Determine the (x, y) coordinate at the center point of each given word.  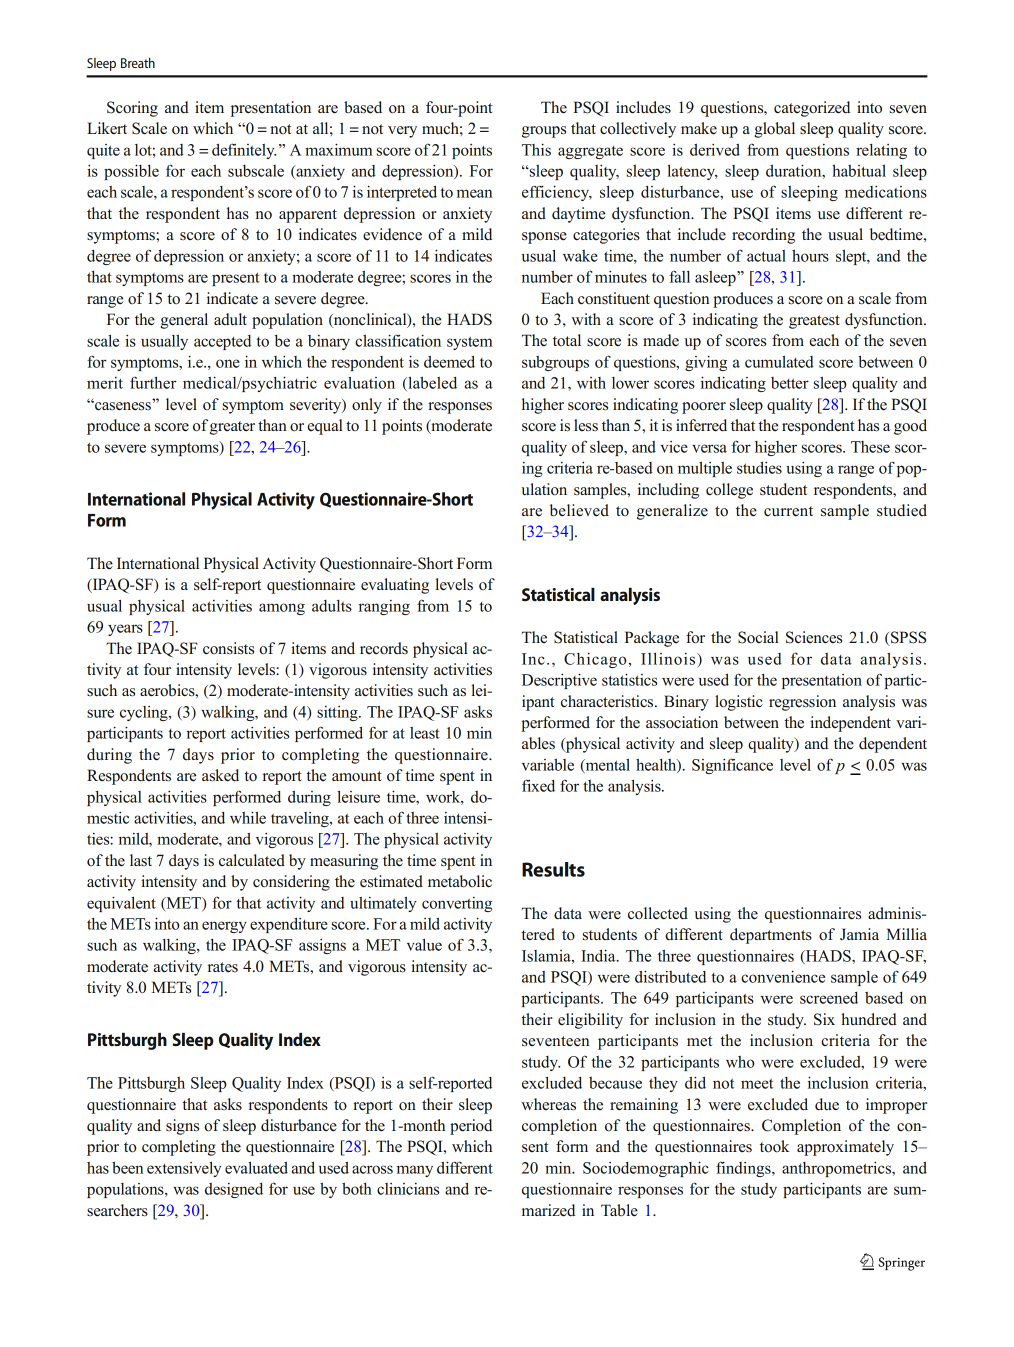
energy (224, 927)
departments (771, 936)
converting (457, 904)
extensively (184, 1169)
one (228, 363)
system (470, 343)
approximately (845, 1148)
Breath (138, 63)
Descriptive (559, 681)
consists (228, 648)
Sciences (814, 637)
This (536, 149)
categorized (812, 109)
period (471, 1127)
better (790, 383)
